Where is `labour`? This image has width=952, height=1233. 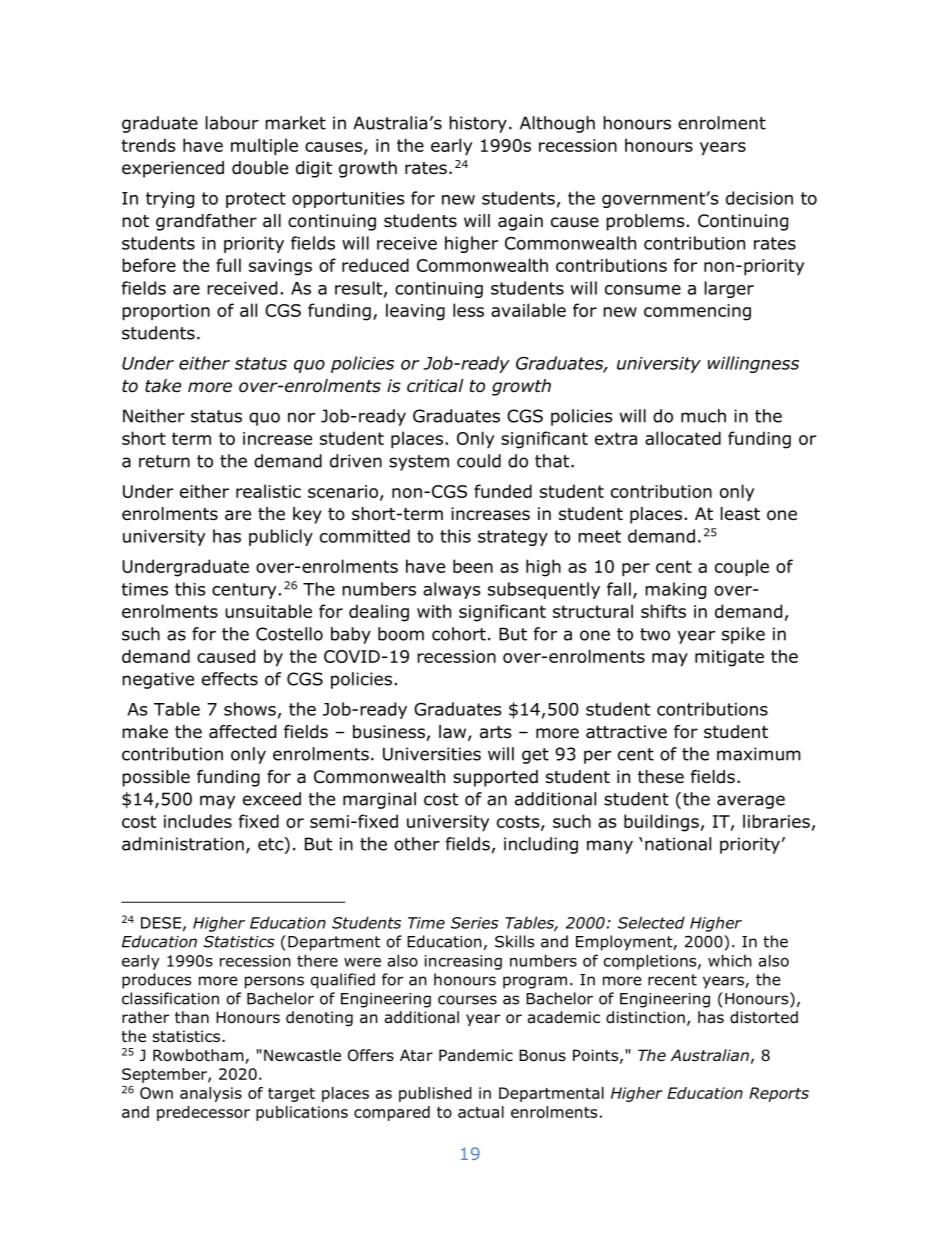 labour is located at coordinates (232, 123).
